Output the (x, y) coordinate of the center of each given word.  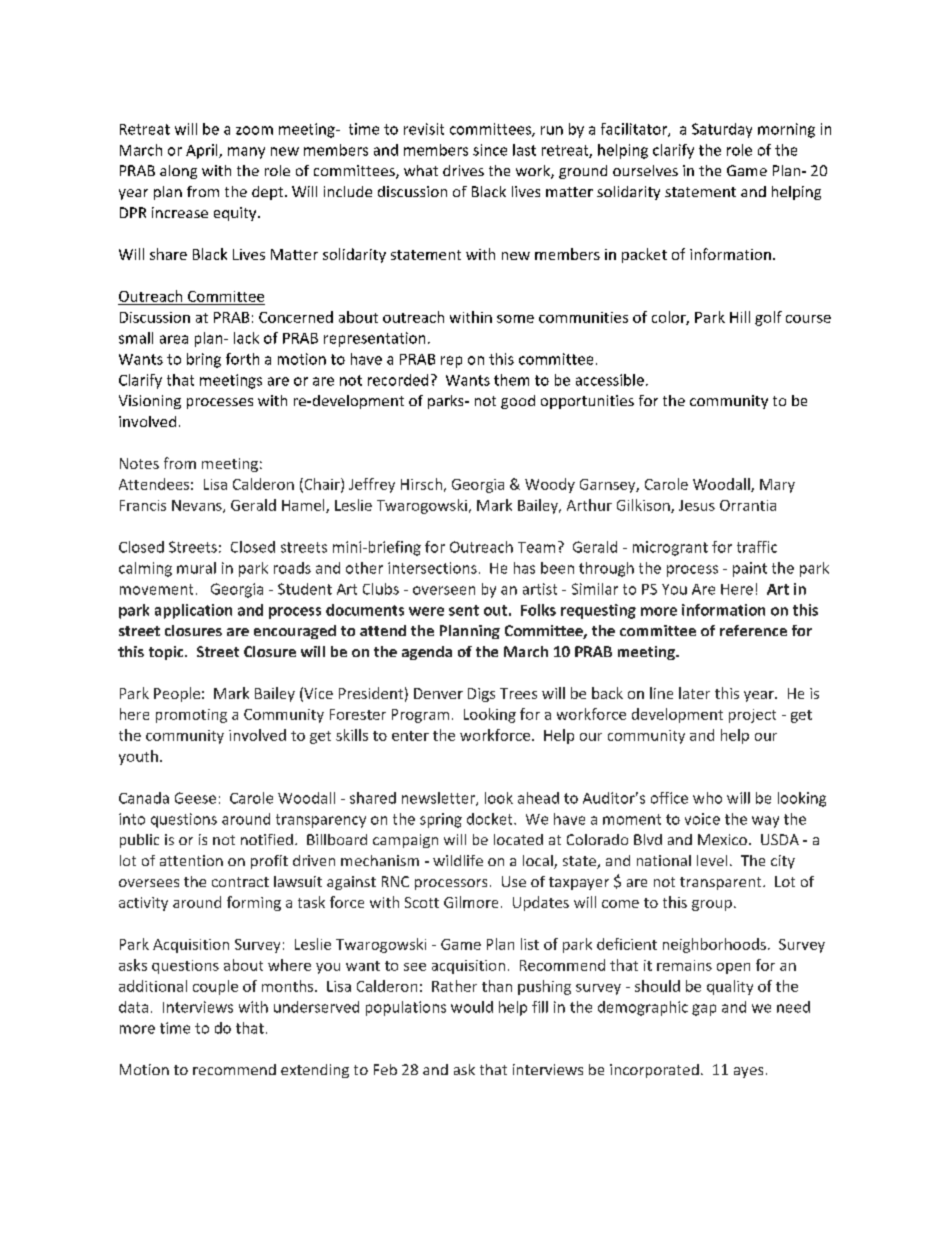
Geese (195, 798)
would (472, 1007)
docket (491, 819)
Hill (740, 317)
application (193, 611)
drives (463, 170)
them (511, 380)
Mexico (722, 839)
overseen (444, 590)
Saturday (722, 130)
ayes (748, 1072)
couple (215, 987)
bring (204, 360)
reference (753, 630)
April (203, 151)
